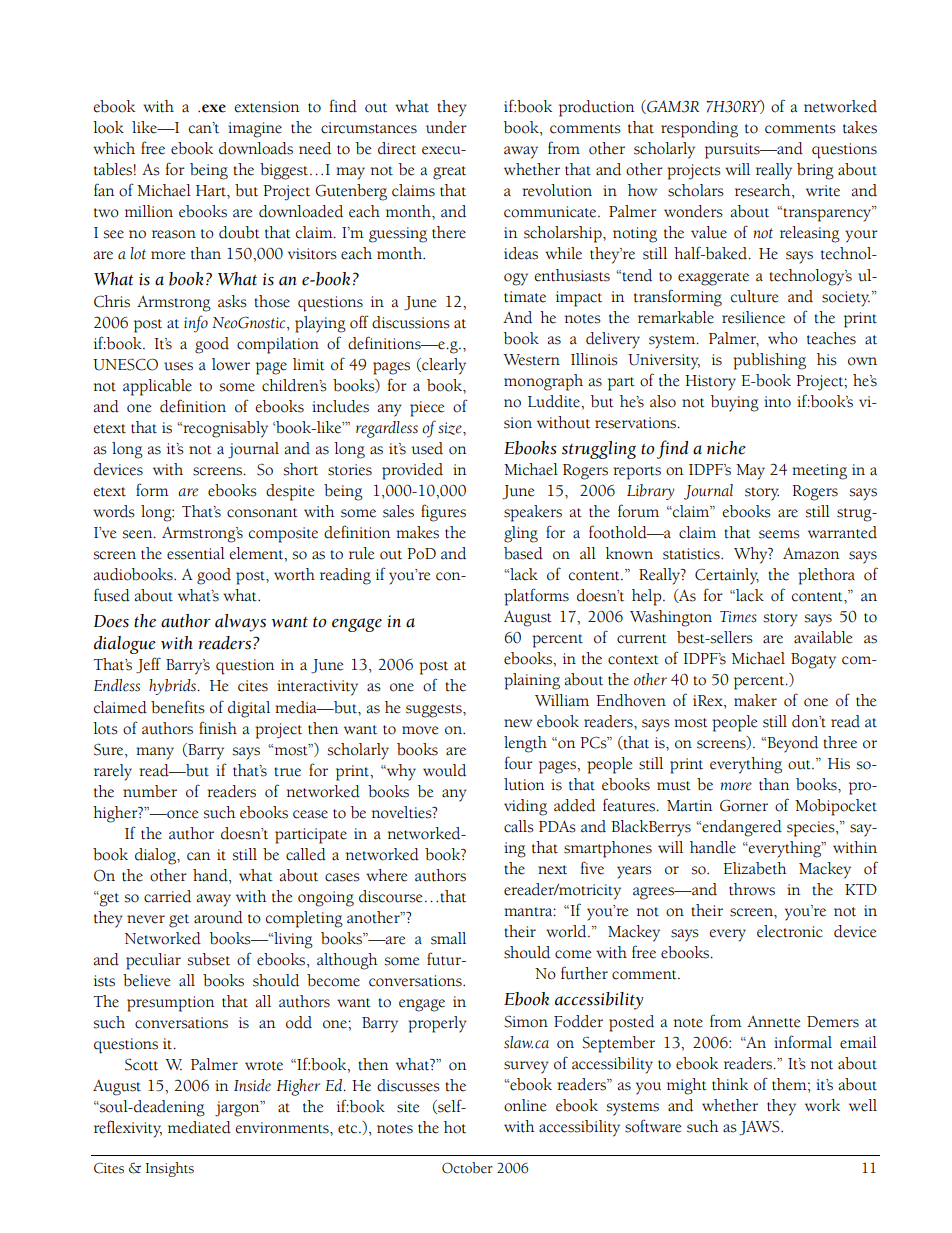 The height and width of the document is (1233, 952). I want to click on bring, so click(815, 171).
